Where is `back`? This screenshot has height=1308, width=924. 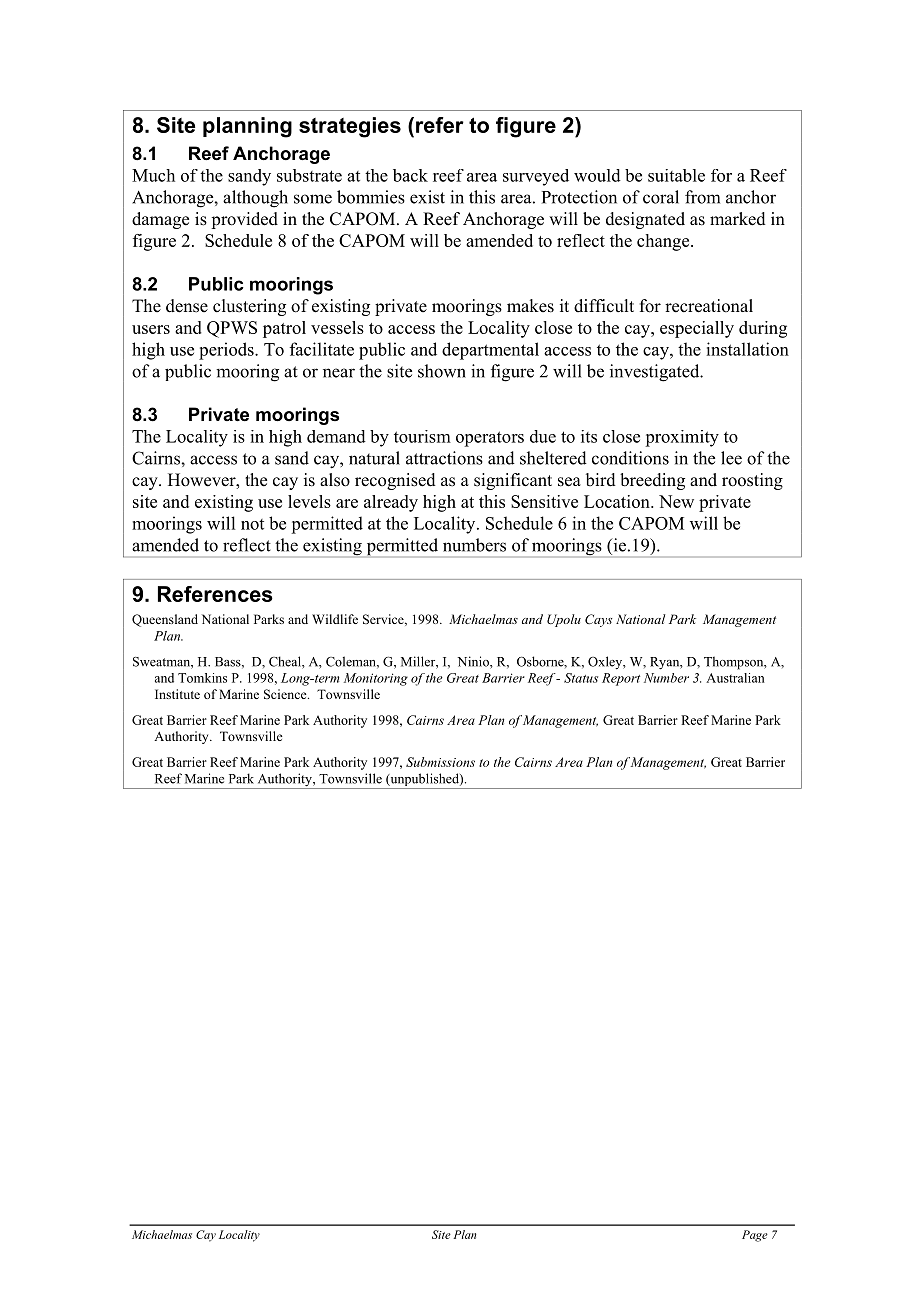 back is located at coordinates (410, 175).
